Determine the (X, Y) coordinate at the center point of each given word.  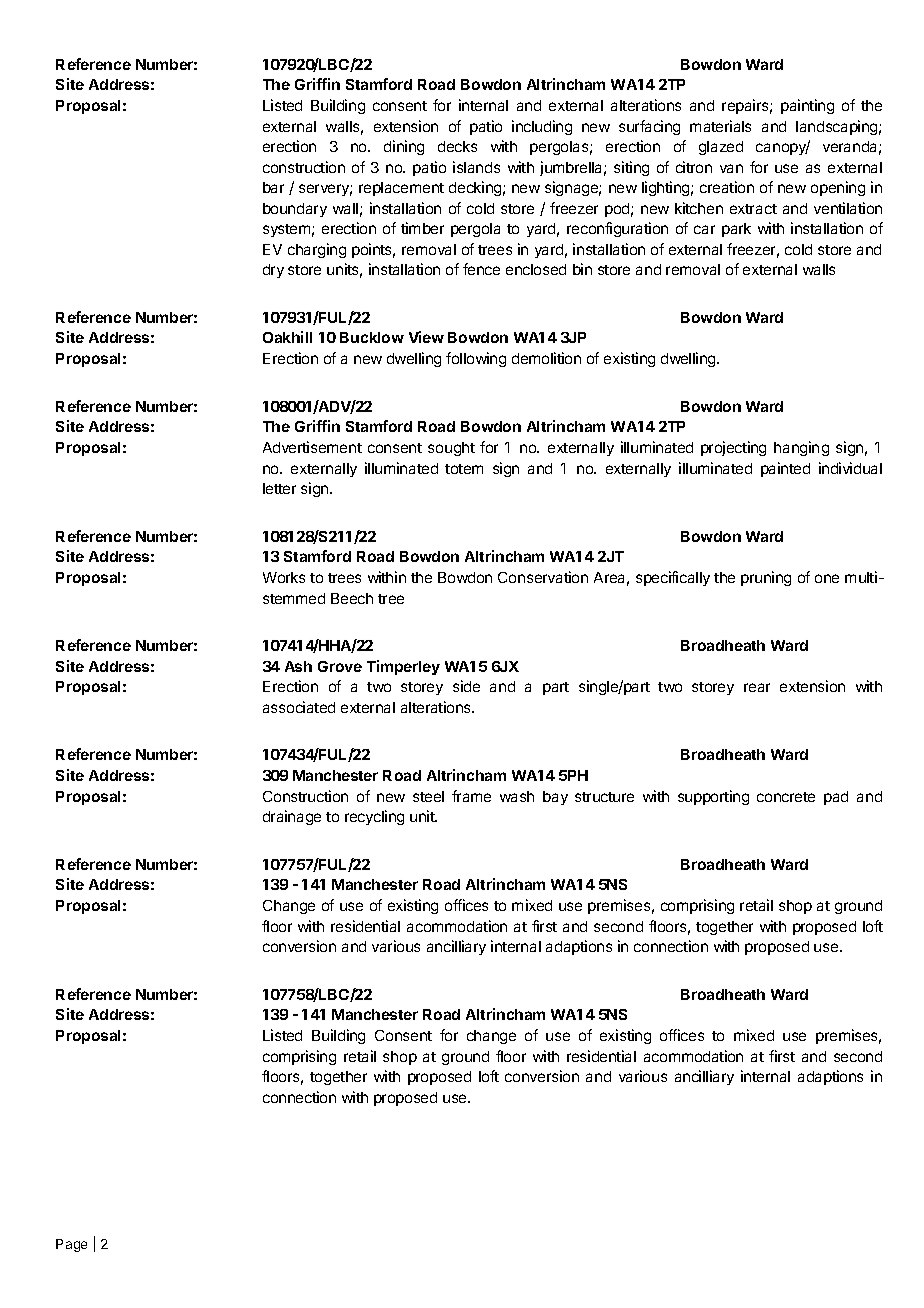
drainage (292, 817)
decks (457, 146)
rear (757, 687)
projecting (733, 448)
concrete (786, 797)
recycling (374, 817)
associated (299, 707)
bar (273, 187)
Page (71, 1245)
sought (451, 449)
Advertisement (312, 447)
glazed (721, 148)
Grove (340, 666)
